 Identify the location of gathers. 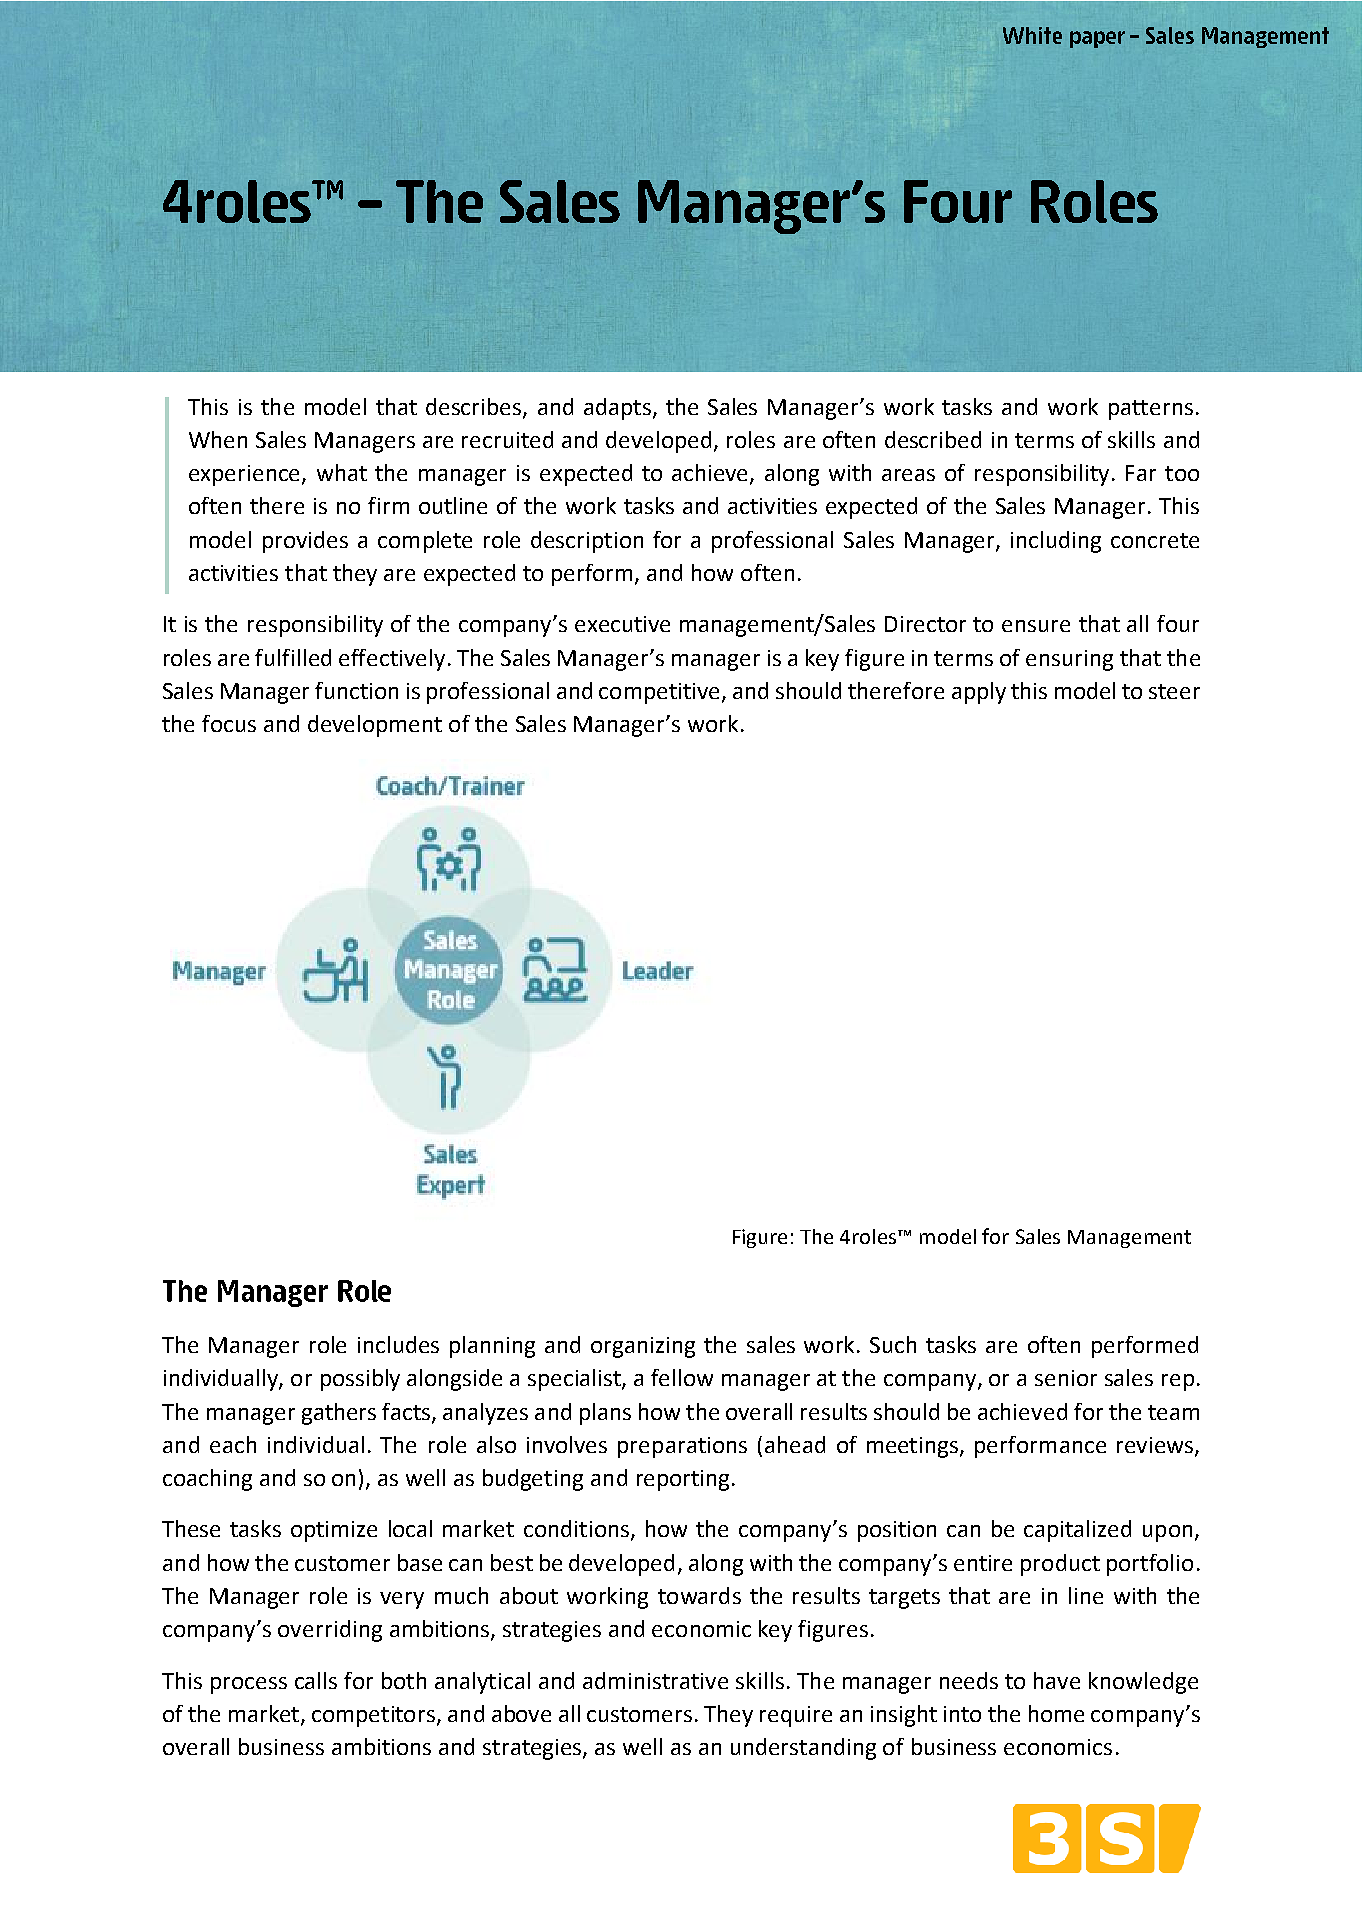
(339, 1414).
